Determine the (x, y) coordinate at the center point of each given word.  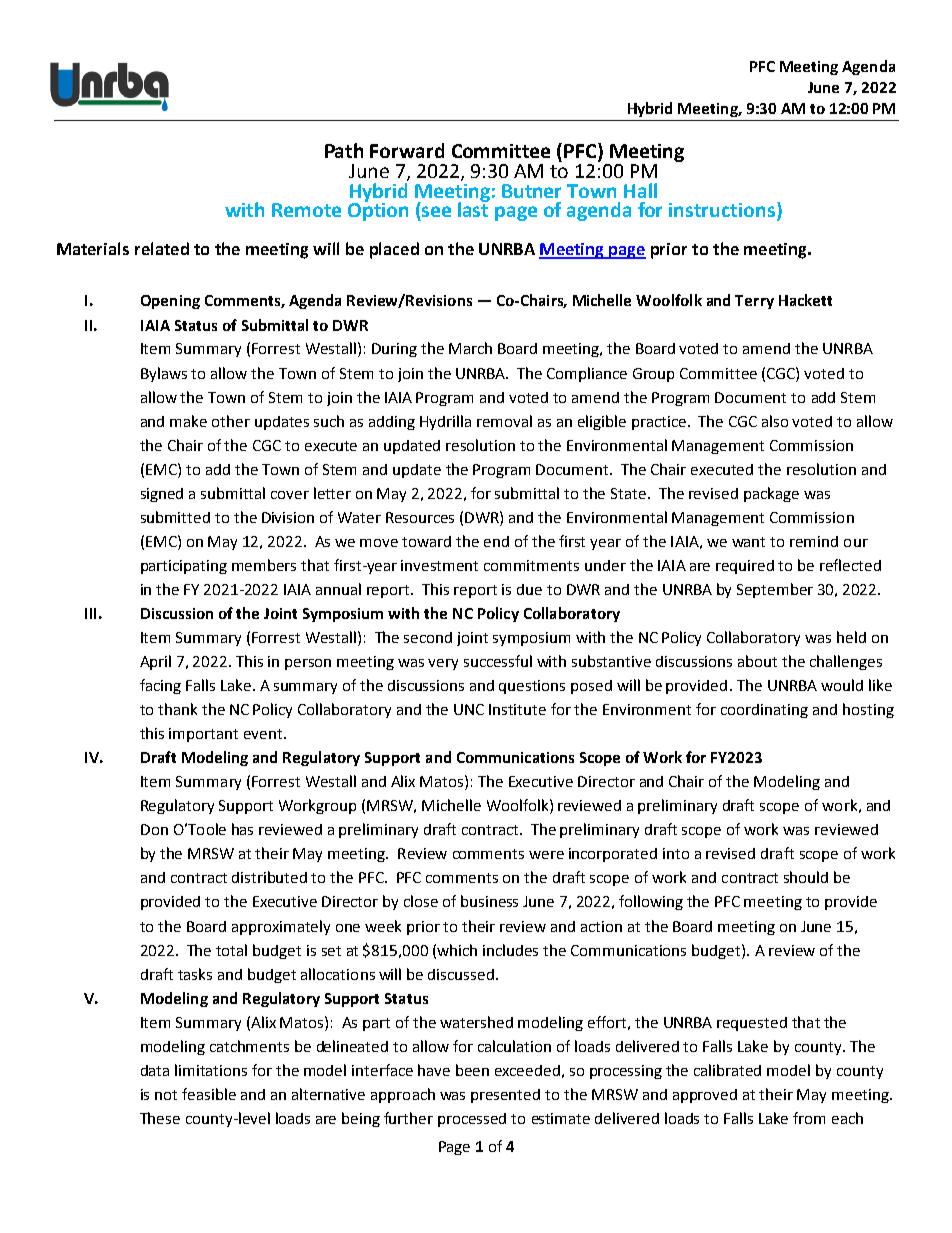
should (806, 877)
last (473, 208)
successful (498, 661)
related (162, 248)
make (188, 421)
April (155, 662)
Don (154, 829)
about (757, 661)
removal (504, 421)
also (775, 421)
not (166, 1095)
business (489, 901)
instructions (723, 211)
